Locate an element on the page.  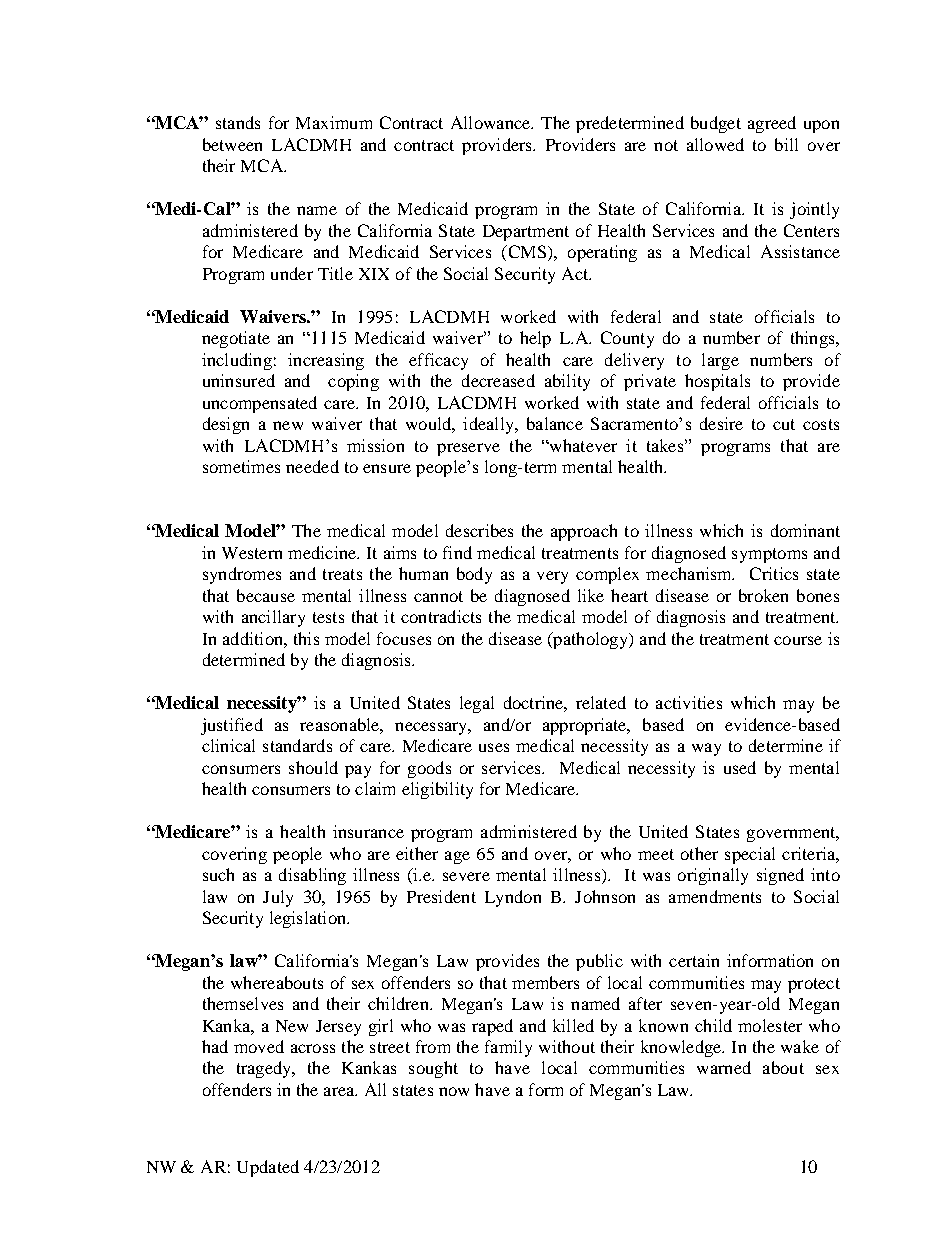
bill is located at coordinates (786, 144).
